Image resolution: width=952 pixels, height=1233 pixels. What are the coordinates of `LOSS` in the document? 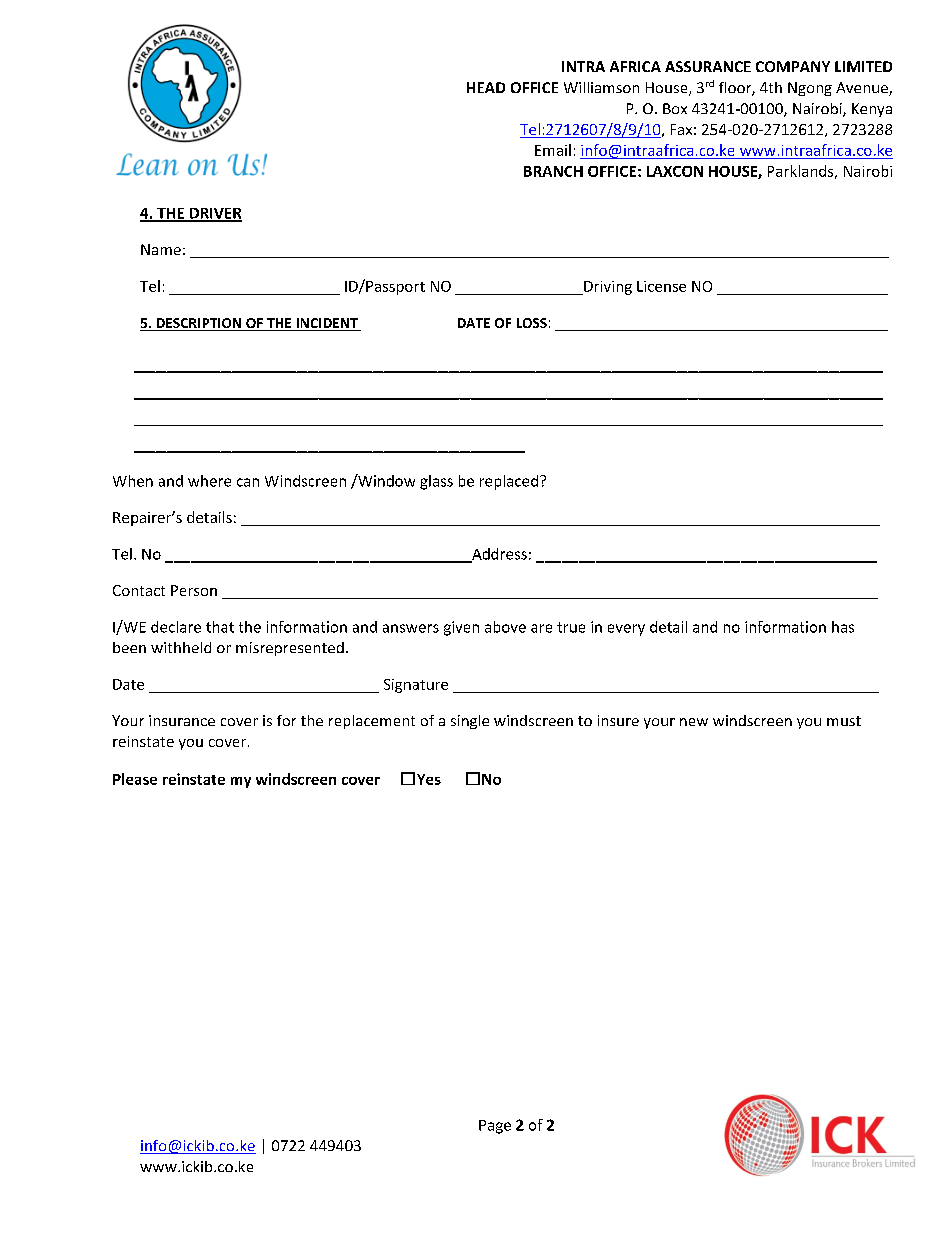 It's located at (532, 323).
